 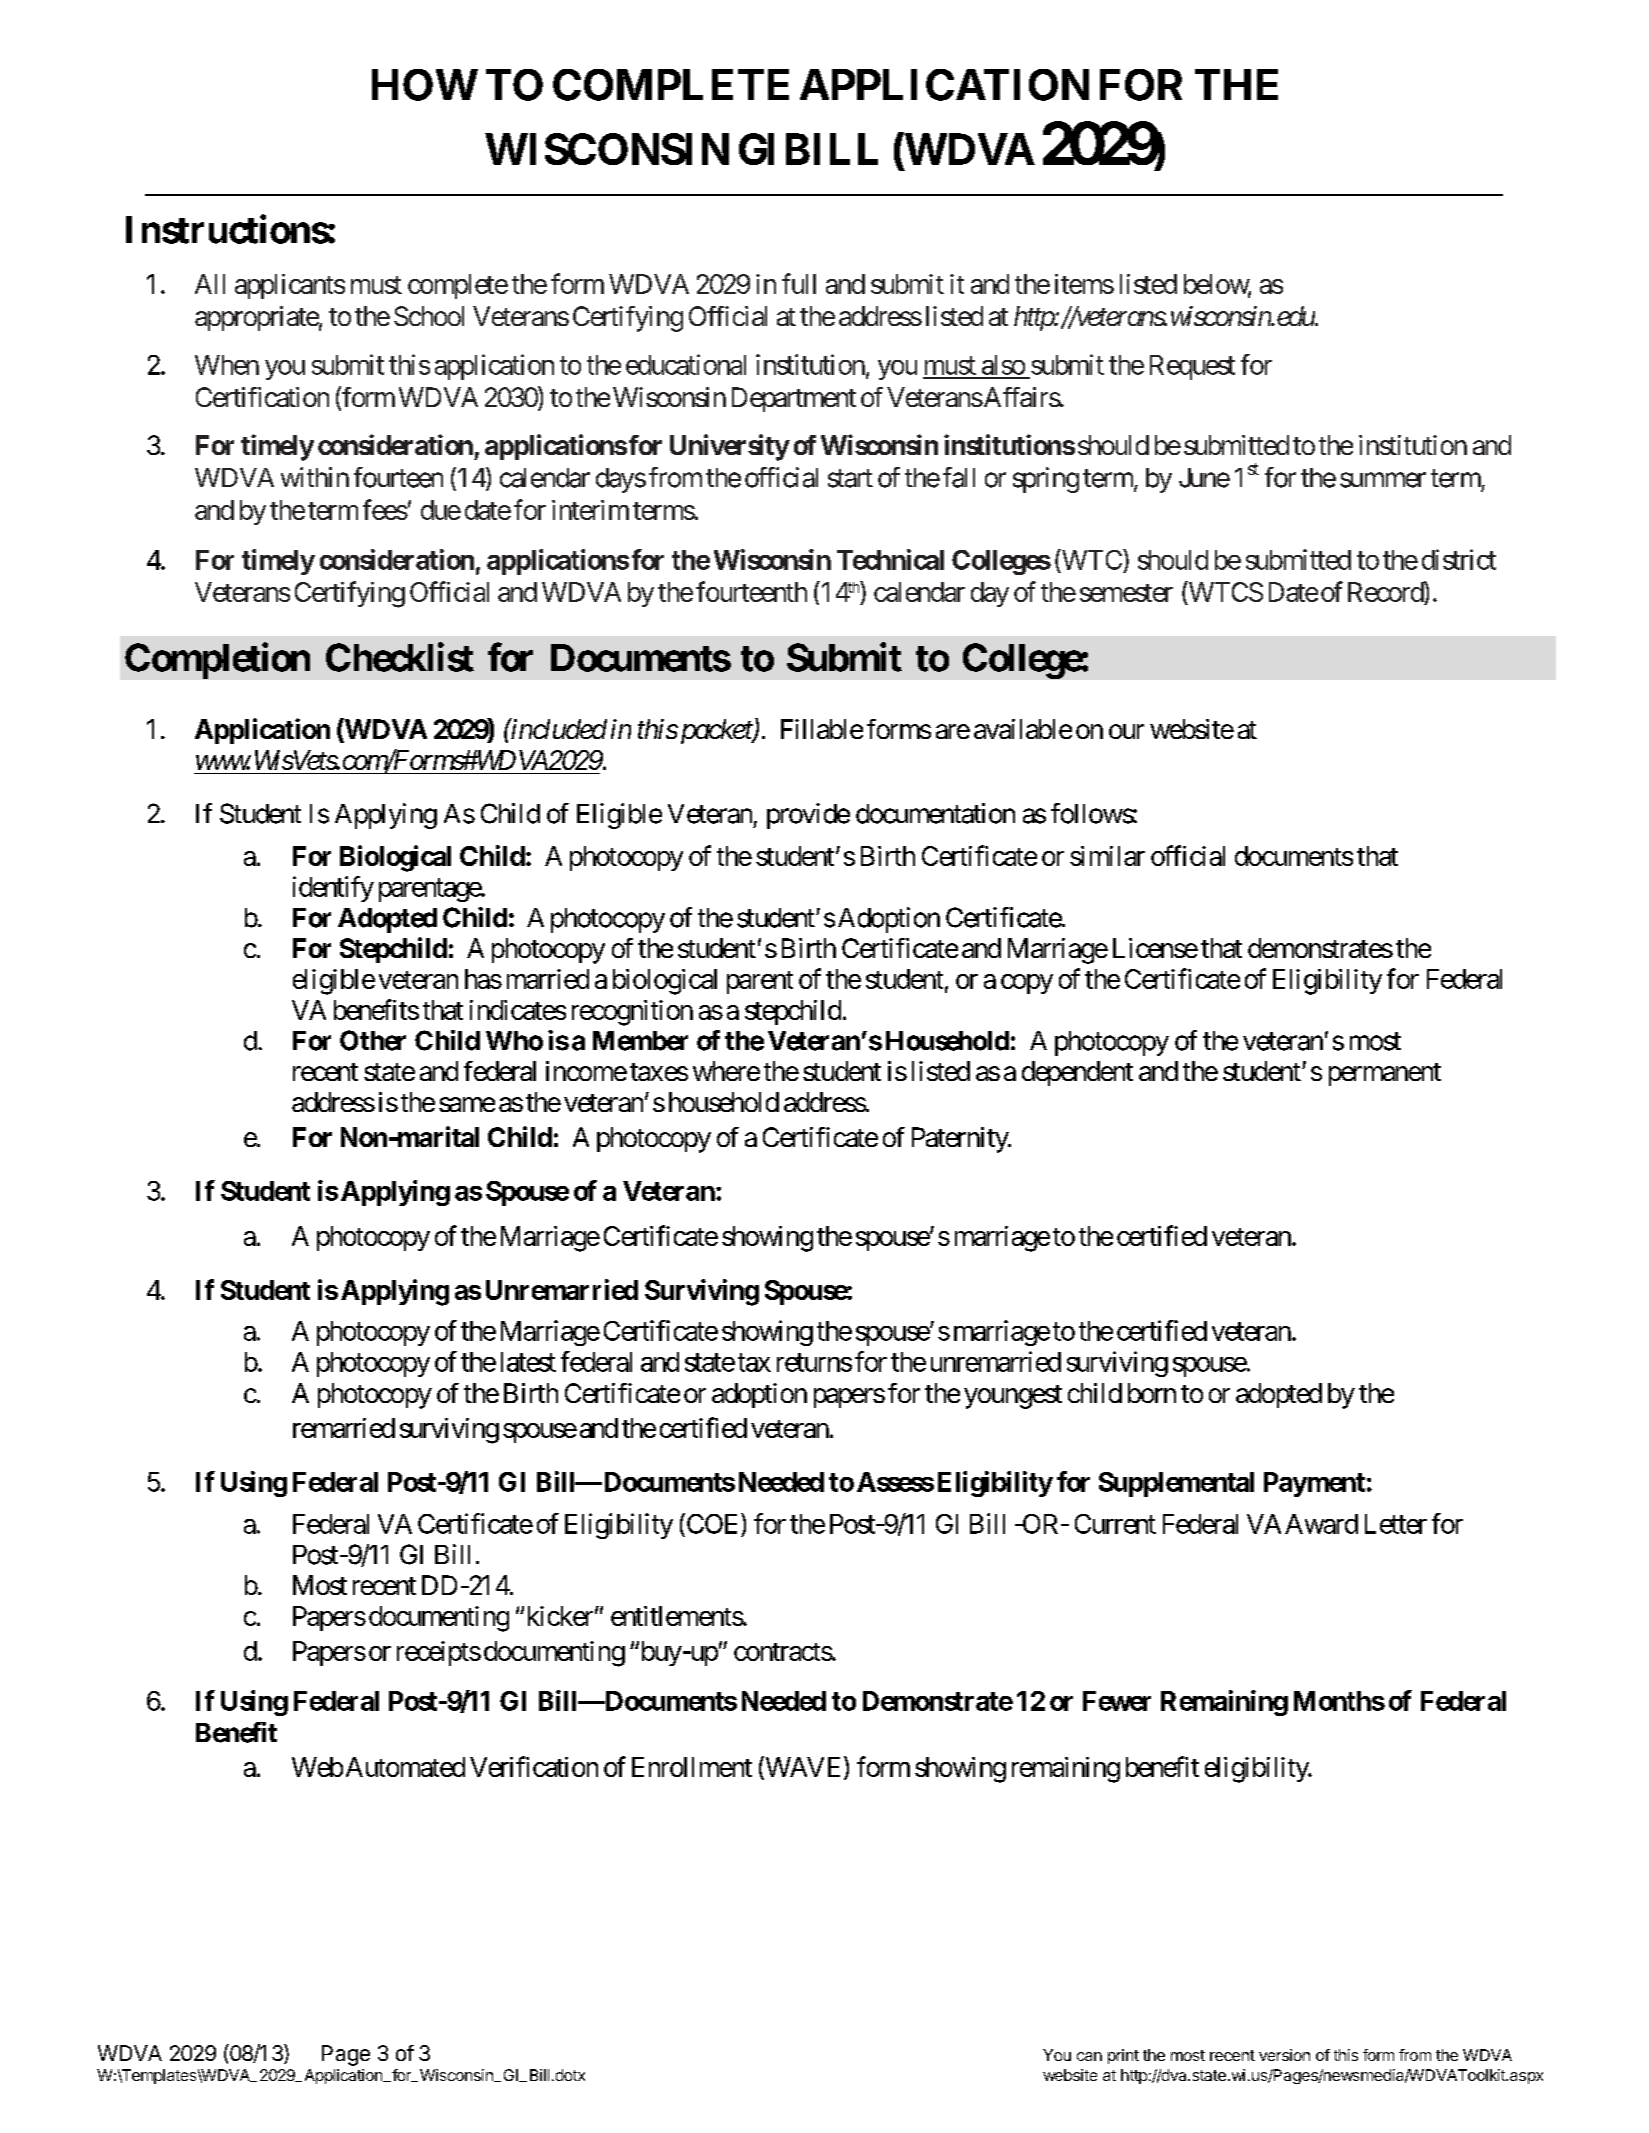 What do you see at coordinates (1192, 367) in the screenshot?
I see `Request` at bounding box center [1192, 367].
